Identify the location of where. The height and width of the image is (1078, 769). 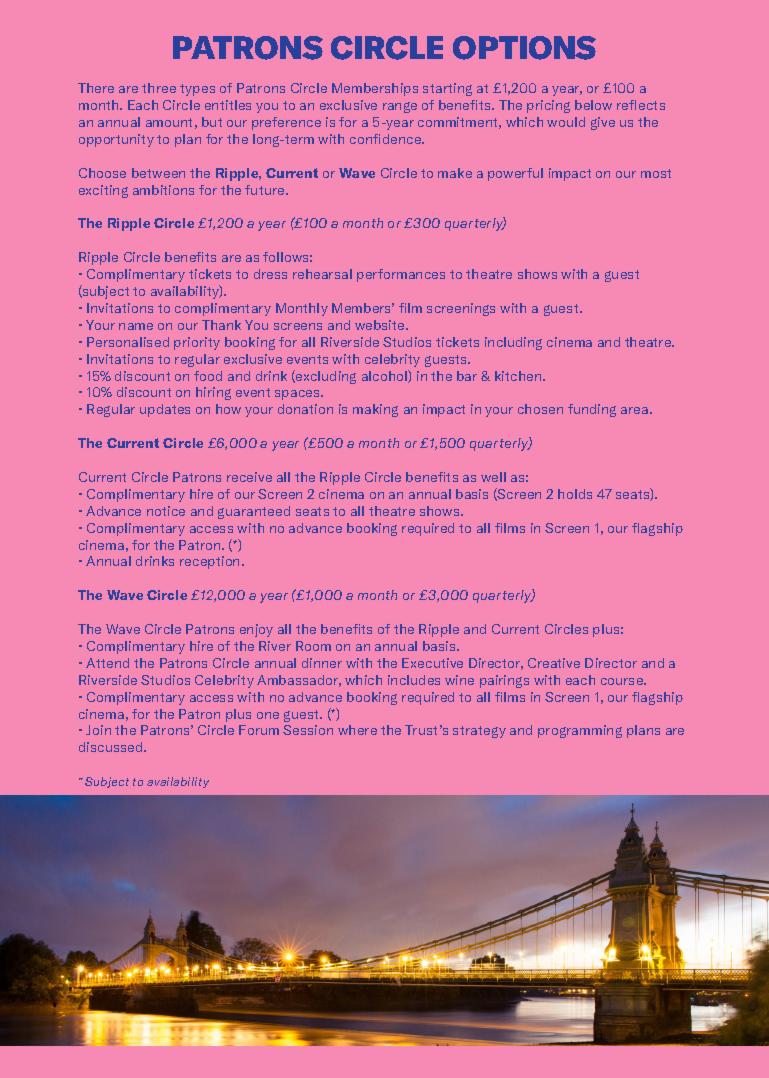
(357, 730).
